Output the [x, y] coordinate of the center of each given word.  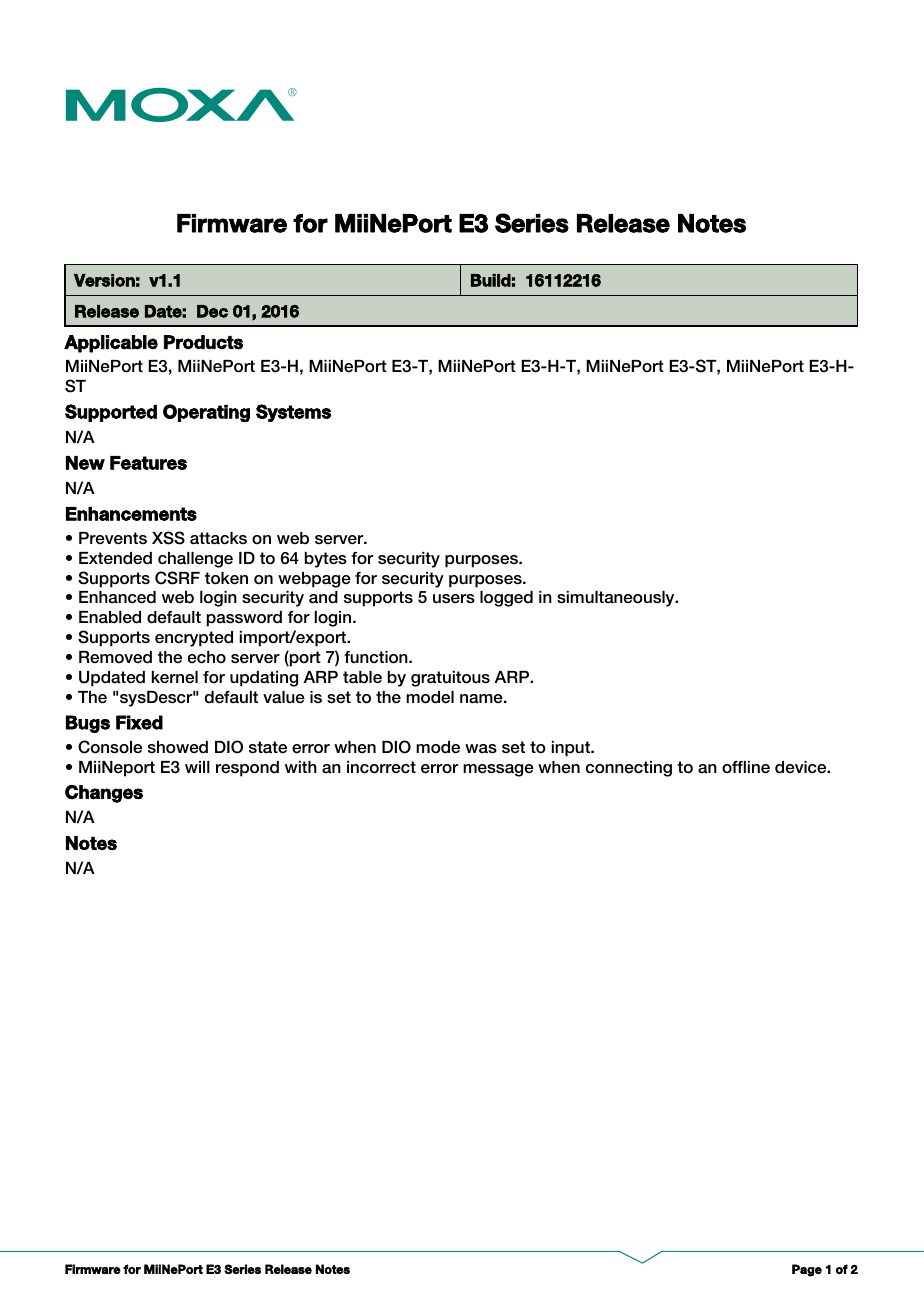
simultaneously [617, 599]
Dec [212, 311]
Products [203, 342]
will [197, 767]
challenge [195, 560]
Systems [293, 413]
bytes [326, 560]
